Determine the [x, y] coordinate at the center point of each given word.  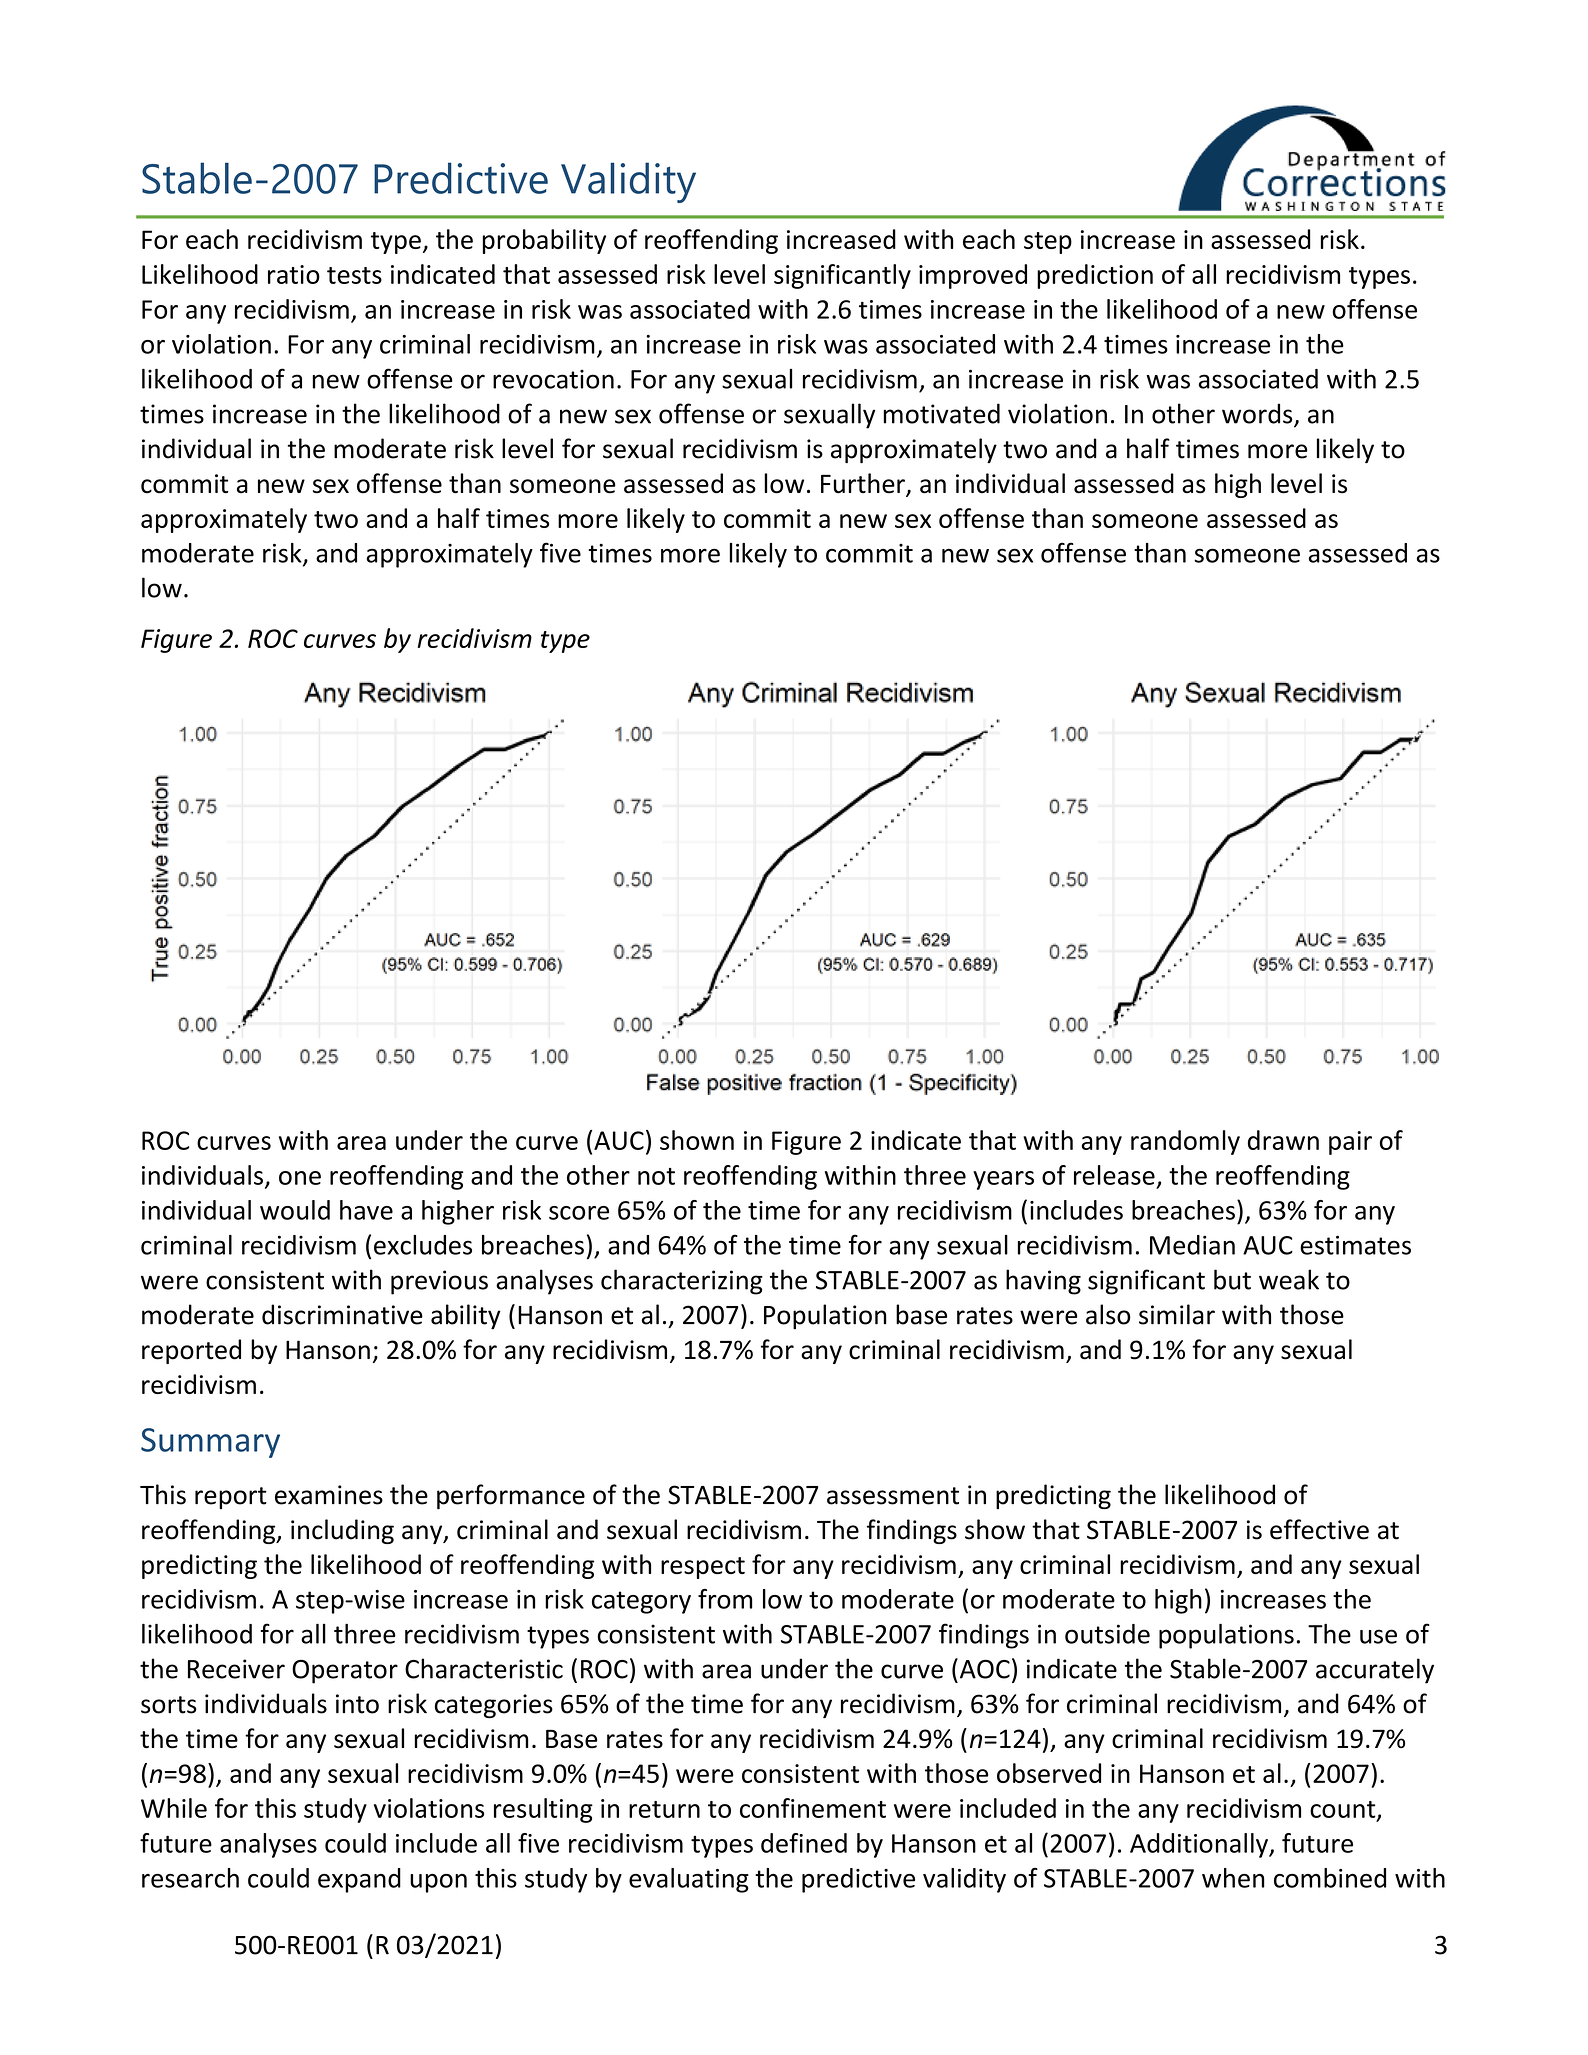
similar [1177, 1314]
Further [864, 484]
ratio [294, 274]
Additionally [1200, 1845]
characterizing [682, 1282]
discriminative [342, 1314]
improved [973, 276]
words [1258, 414]
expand [359, 1880]
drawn [1283, 1140]
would [295, 1210]
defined [804, 1843]
